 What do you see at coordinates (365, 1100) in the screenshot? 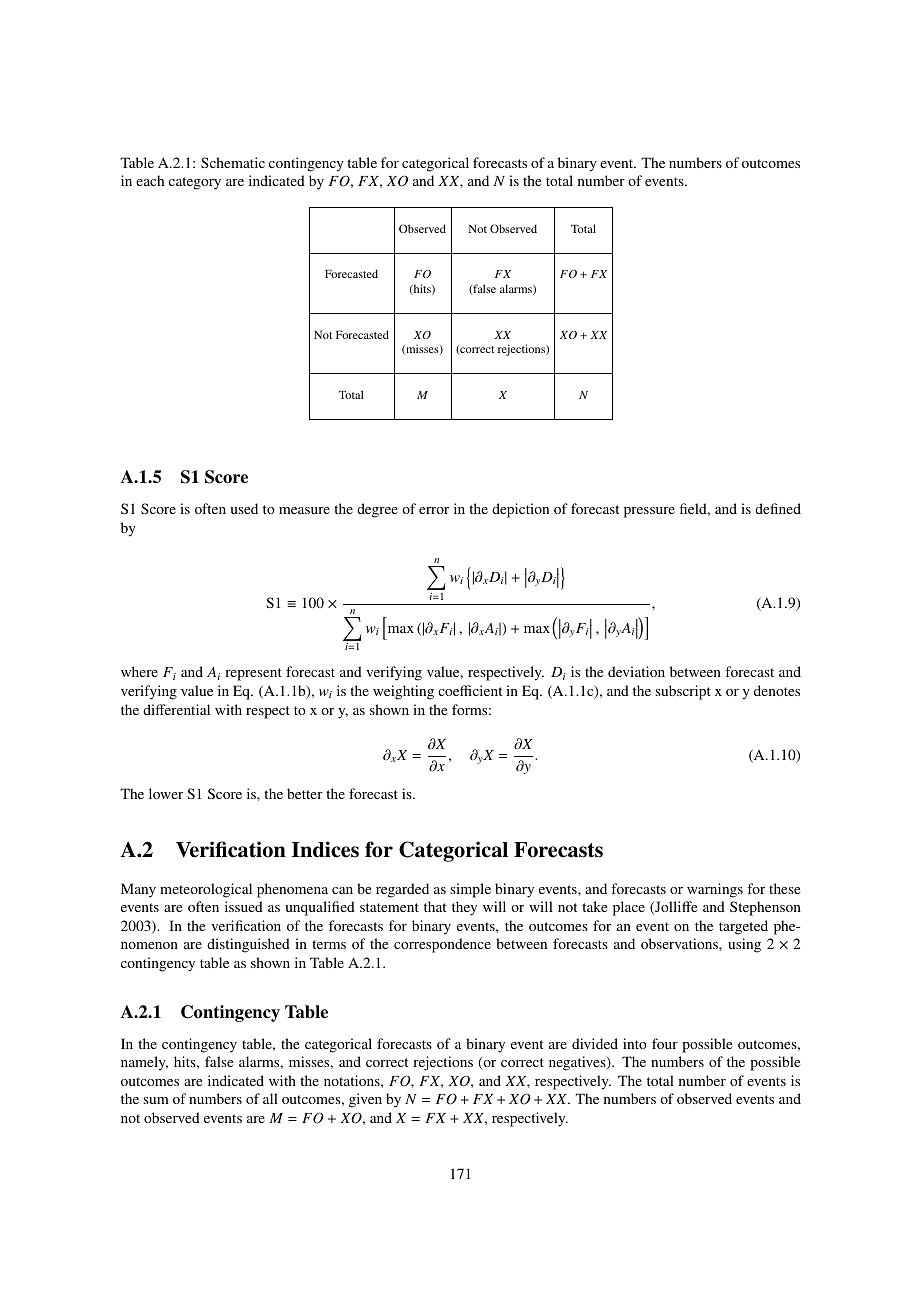
I see `given` at bounding box center [365, 1100].
